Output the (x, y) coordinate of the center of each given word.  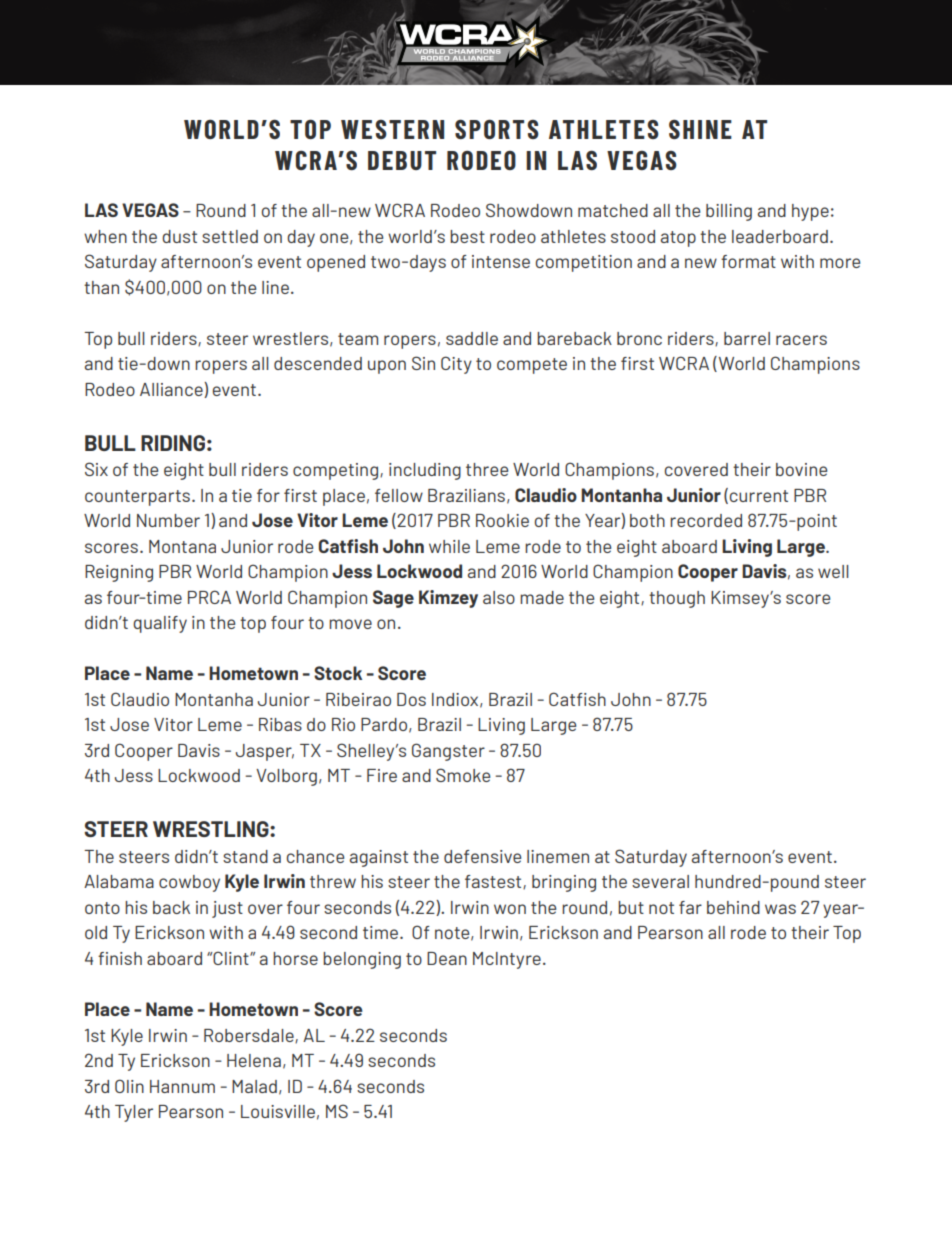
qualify (160, 624)
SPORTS (497, 129)
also (499, 597)
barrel (747, 338)
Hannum (182, 1086)
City (456, 365)
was (780, 909)
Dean (447, 958)
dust (179, 236)
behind (733, 907)
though (677, 599)
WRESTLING (212, 829)
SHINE (700, 129)
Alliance (172, 390)
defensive (482, 856)
